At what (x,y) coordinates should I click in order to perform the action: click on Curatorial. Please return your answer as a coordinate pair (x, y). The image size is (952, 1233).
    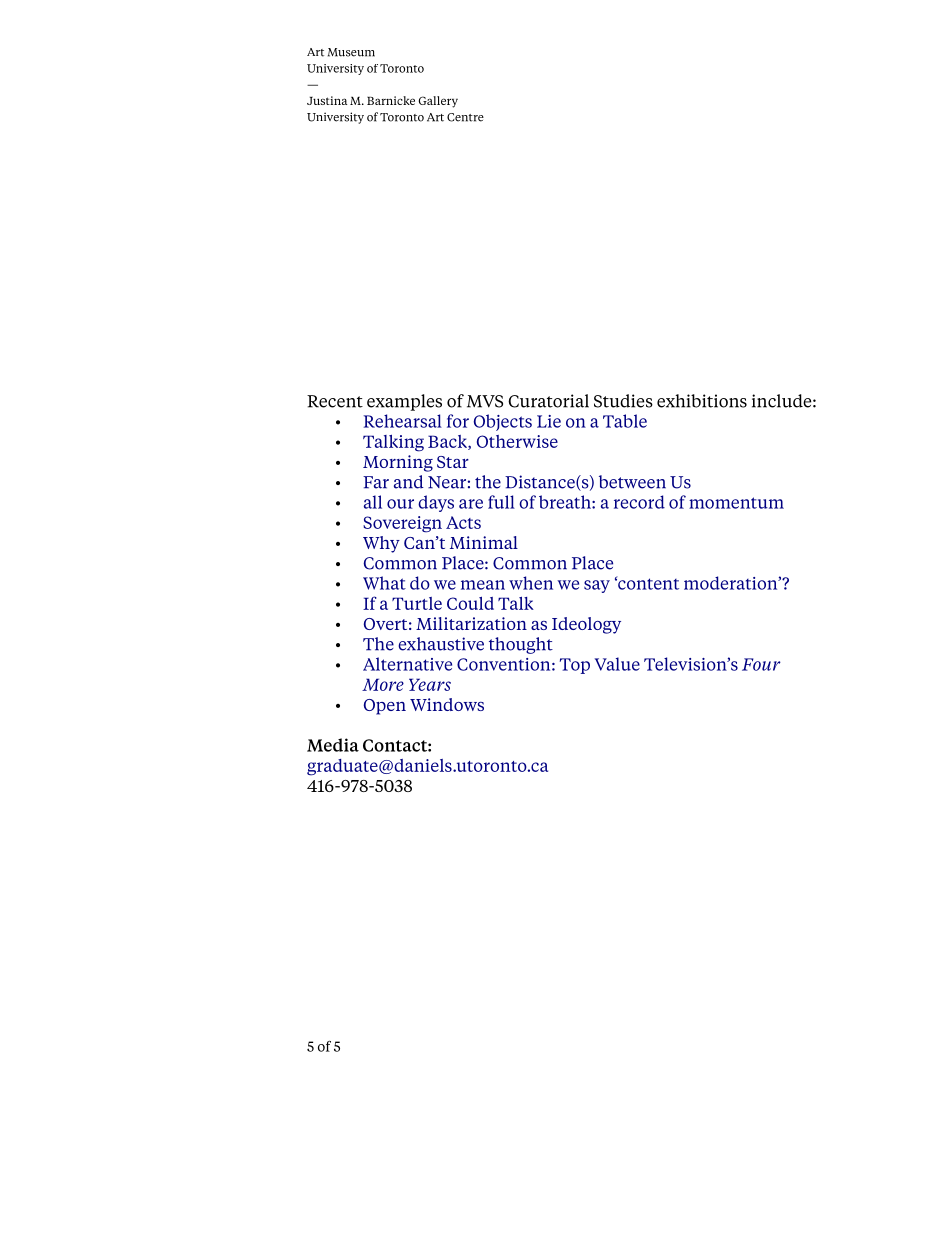
    Looking at the image, I should click on (548, 401).
